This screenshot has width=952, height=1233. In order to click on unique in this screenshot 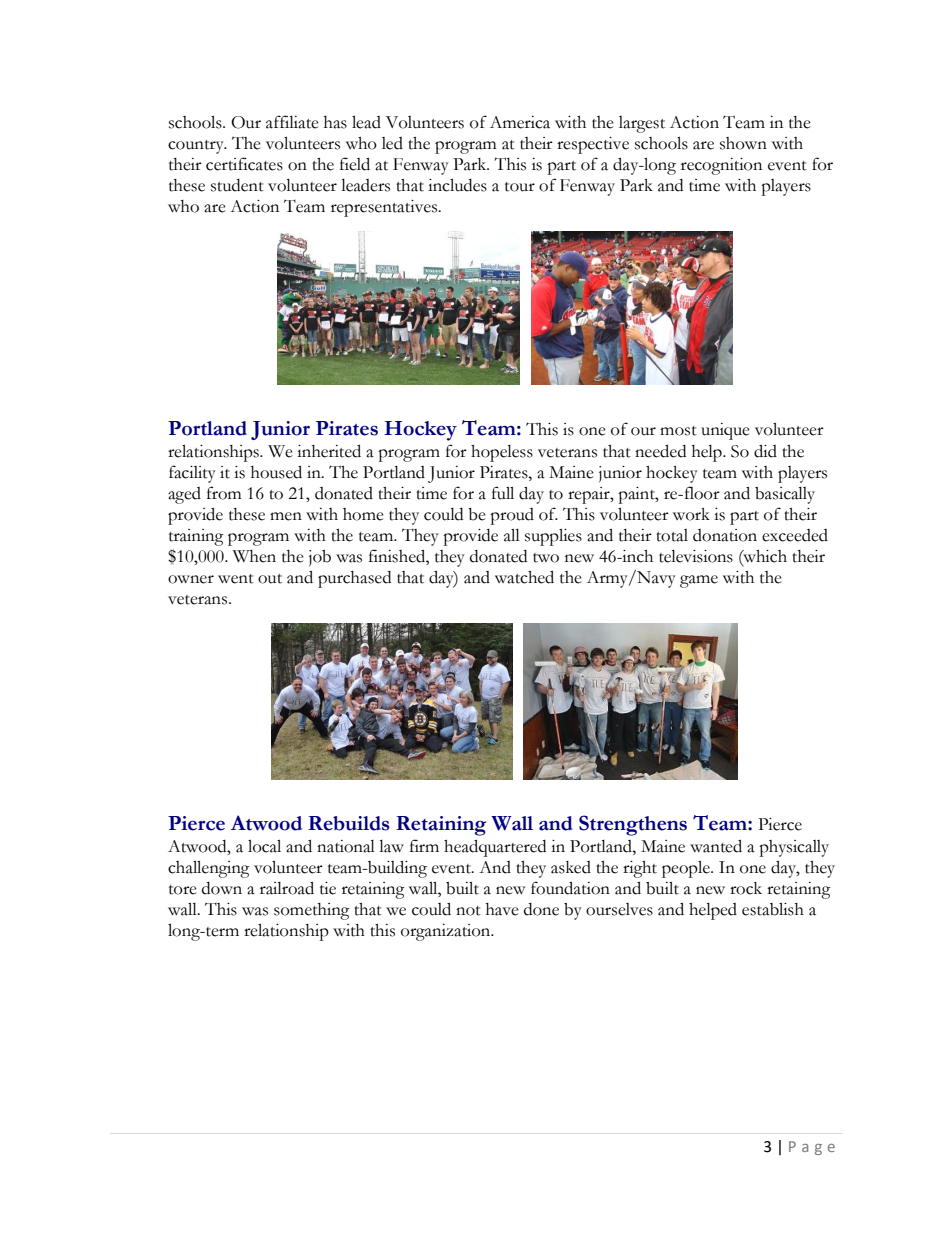, I will do `click(725, 431)`.
